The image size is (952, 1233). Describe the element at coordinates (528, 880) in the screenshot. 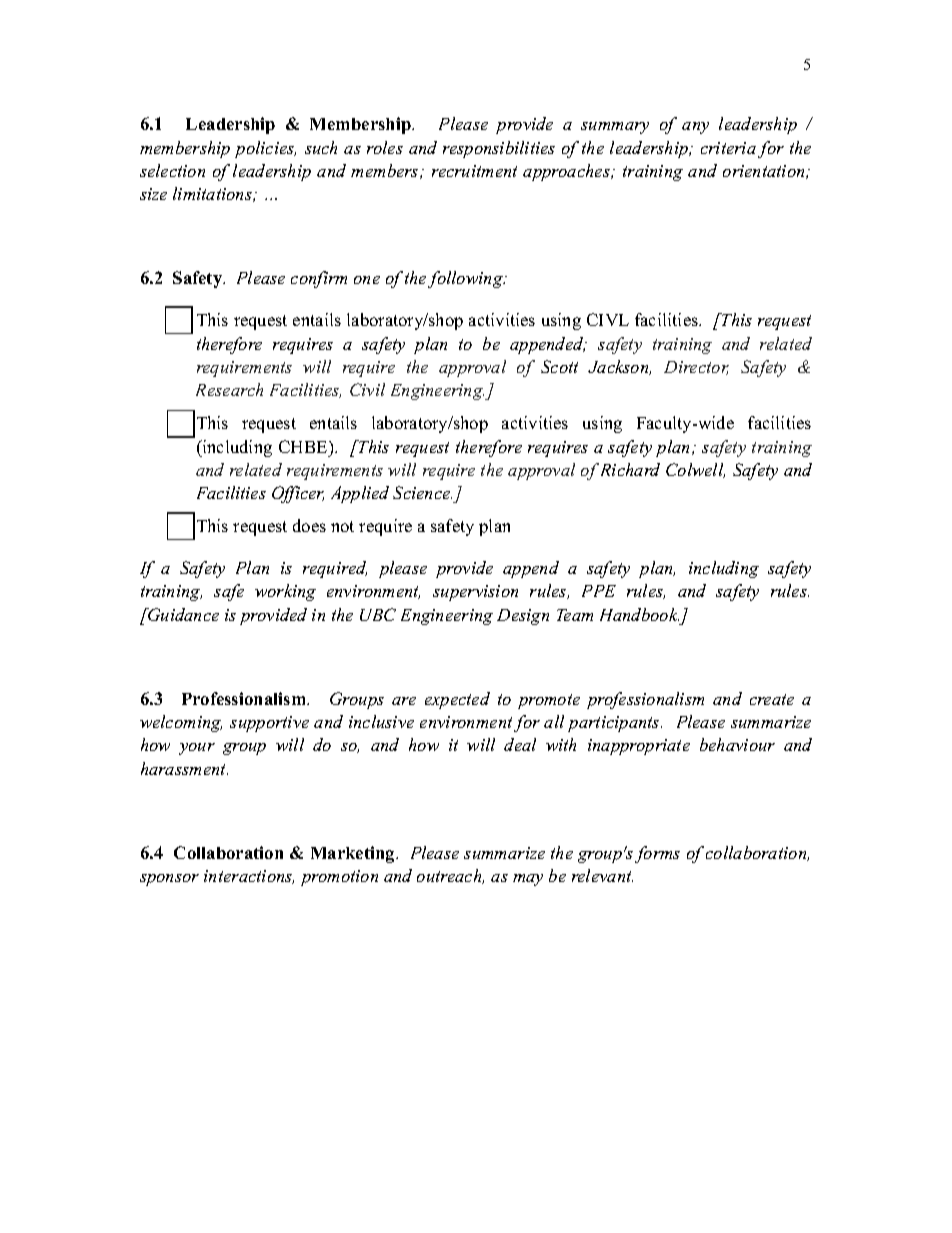

I see `may` at that location.
